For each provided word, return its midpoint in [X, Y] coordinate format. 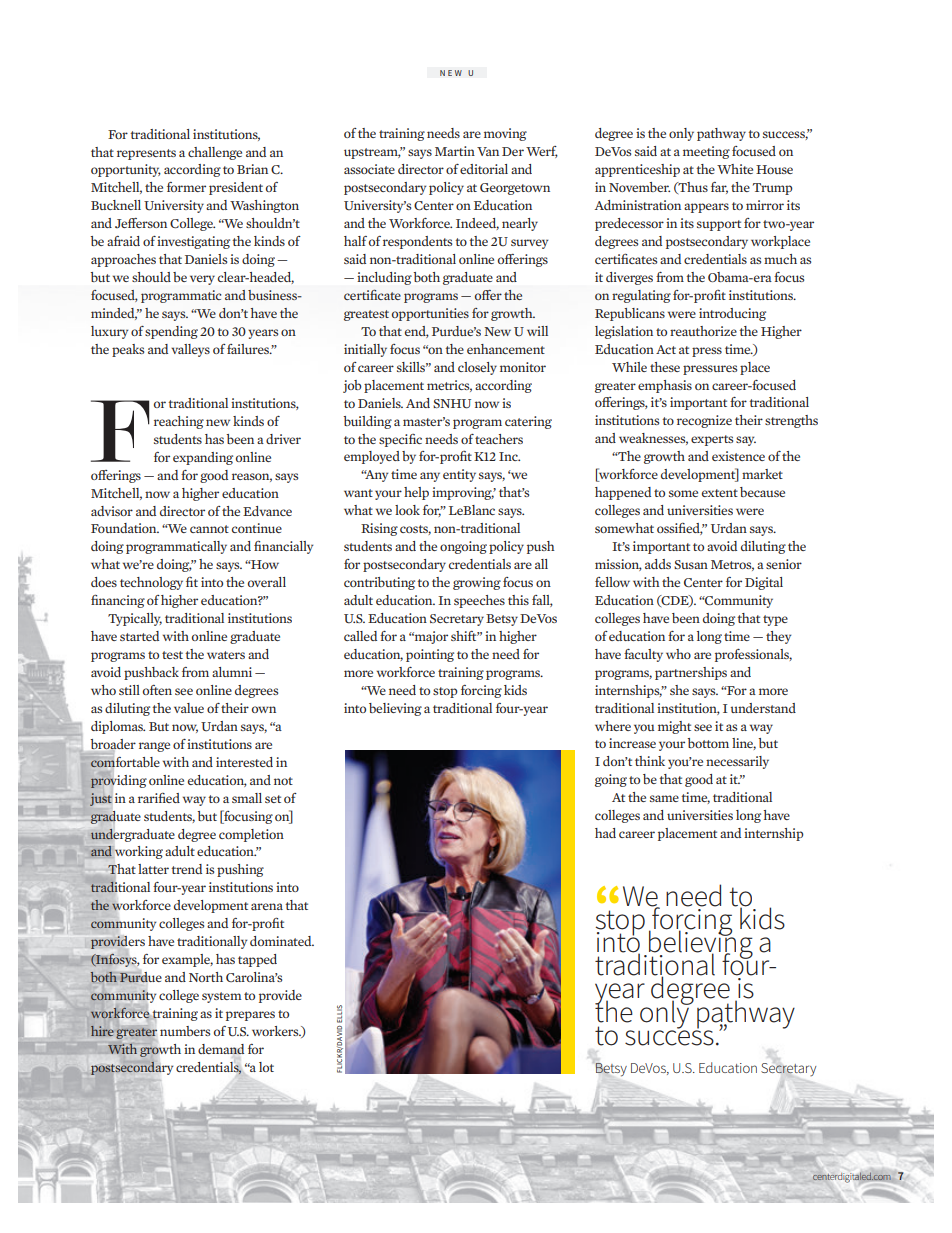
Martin [455, 151]
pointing [430, 655]
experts [712, 440]
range [154, 747]
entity [459, 475]
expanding [203, 458]
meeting [706, 152]
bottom [708, 743]
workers [276, 1031]
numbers [185, 1031]
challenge [215, 153]
